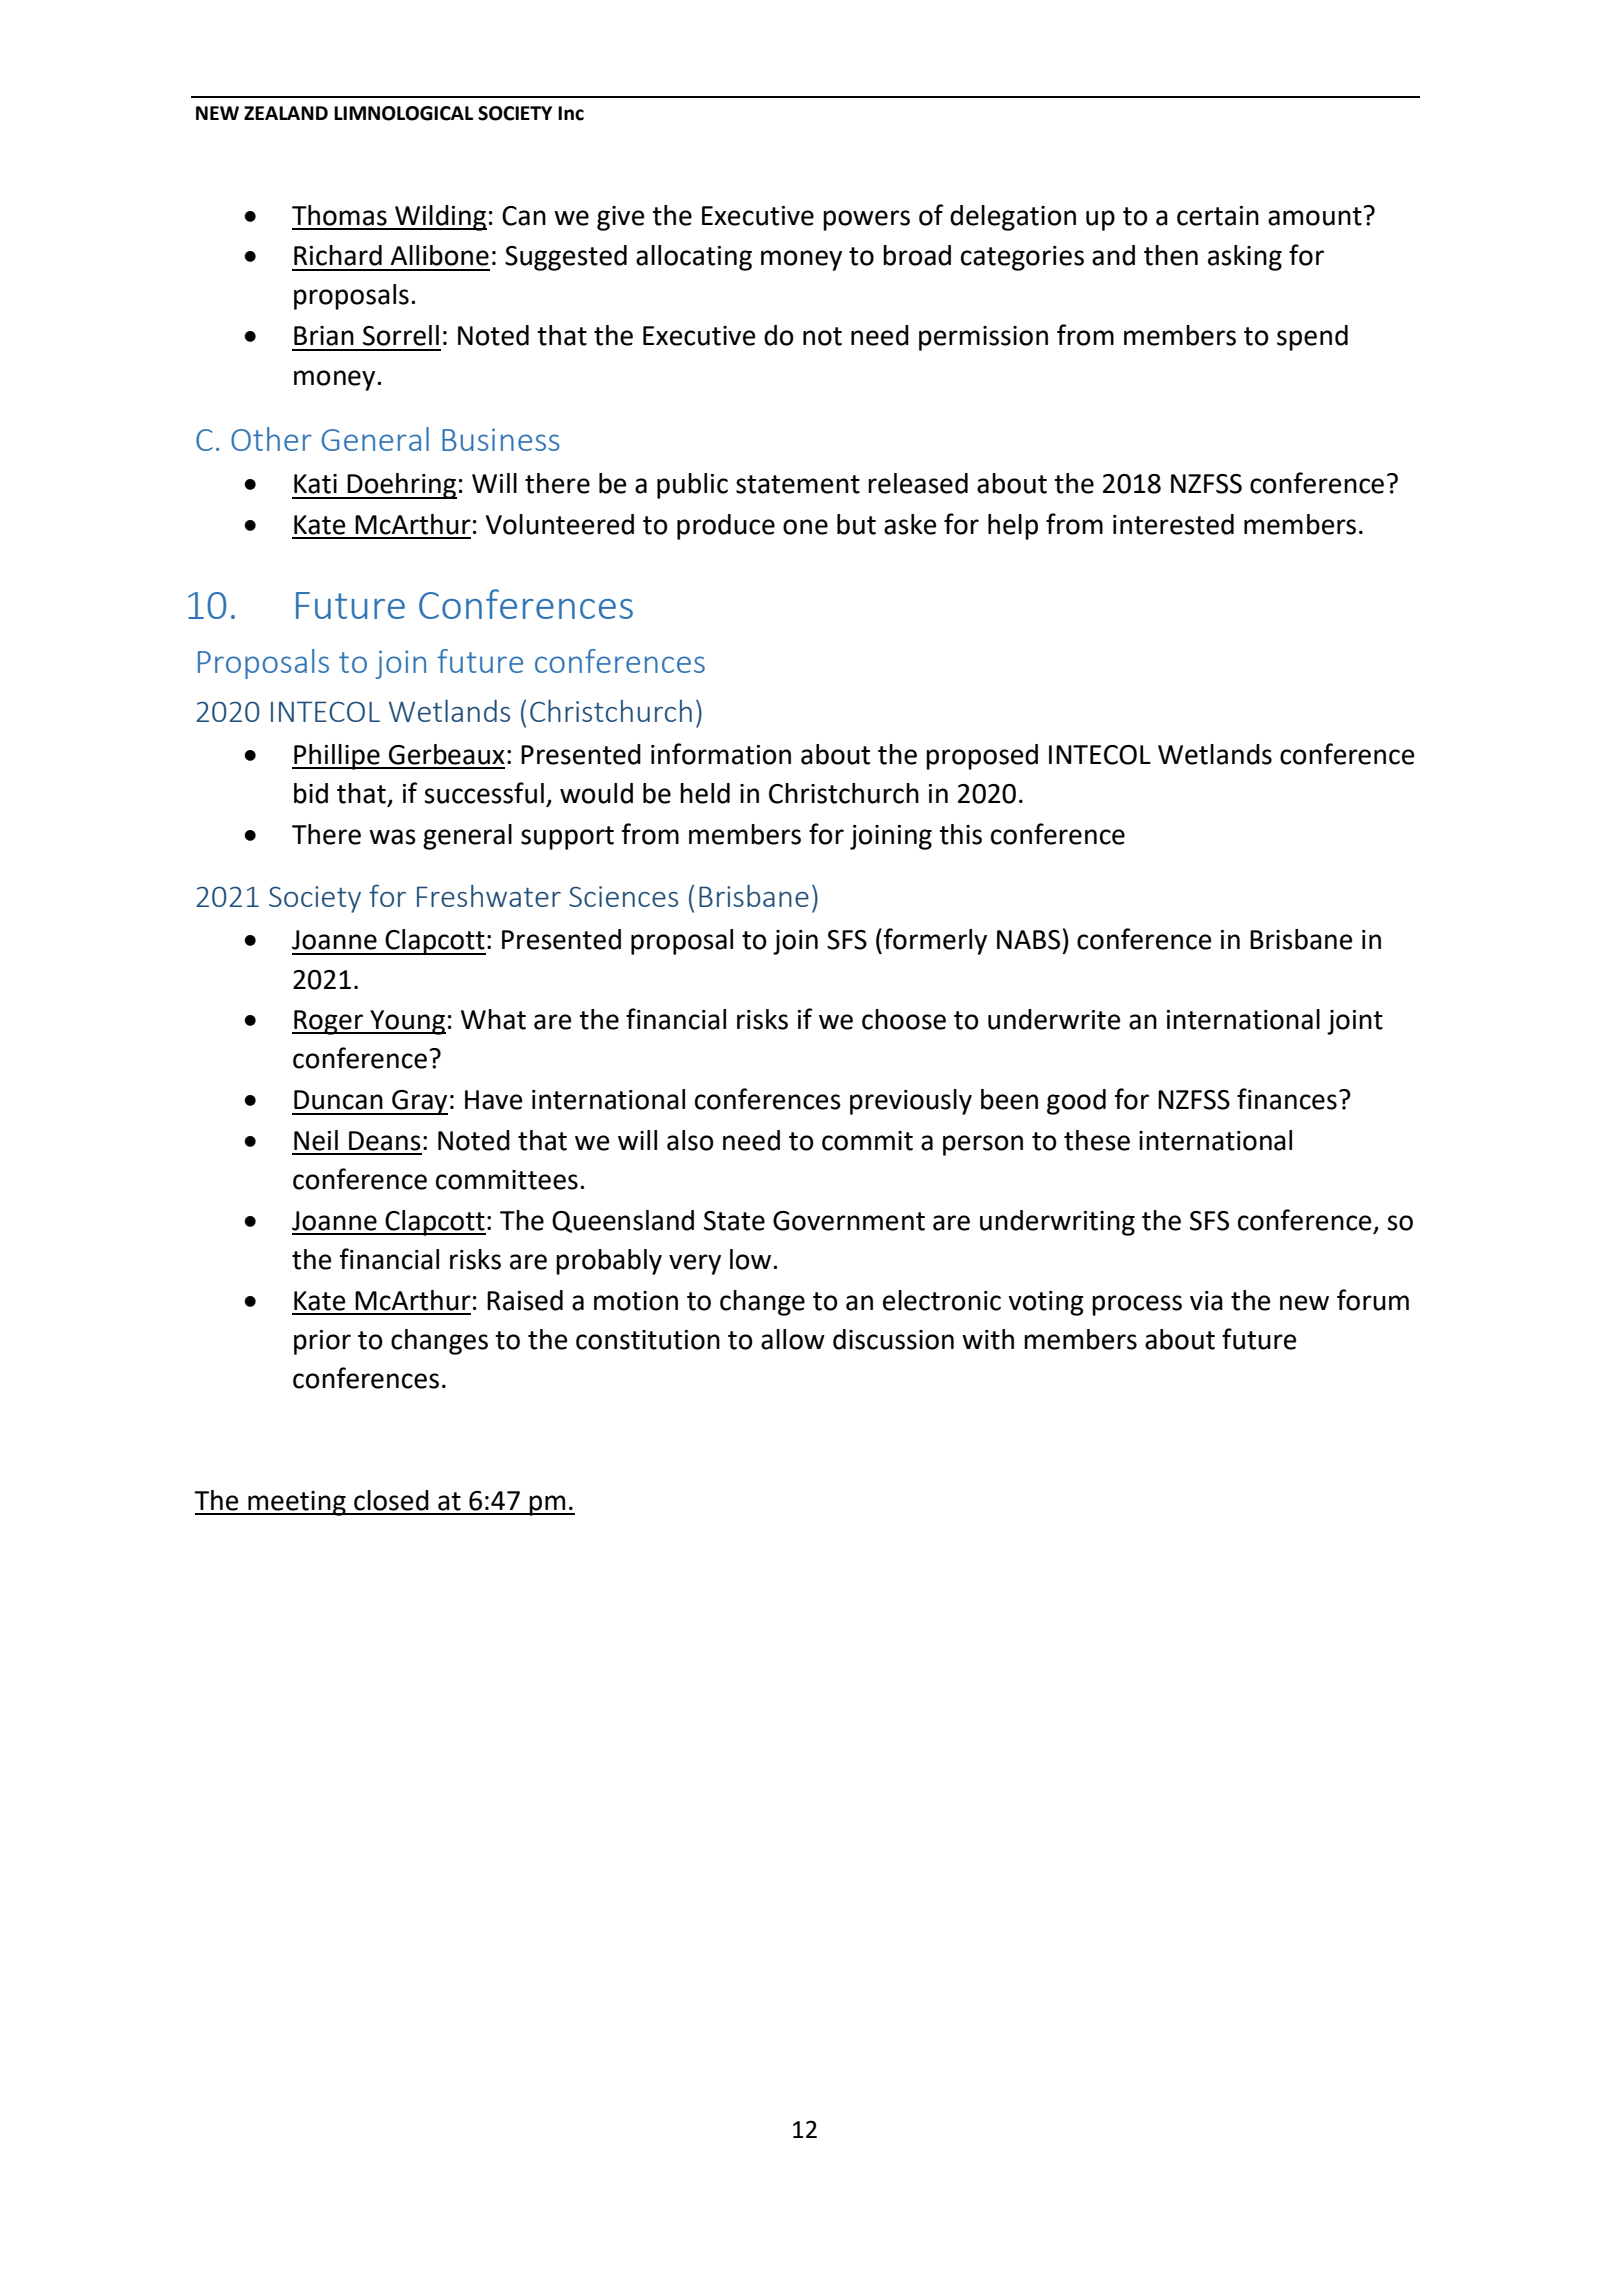 The image size is (1610, 2277). Describe the element at coordinates (1287, 1099) in the page. I see `finances` at that location.
